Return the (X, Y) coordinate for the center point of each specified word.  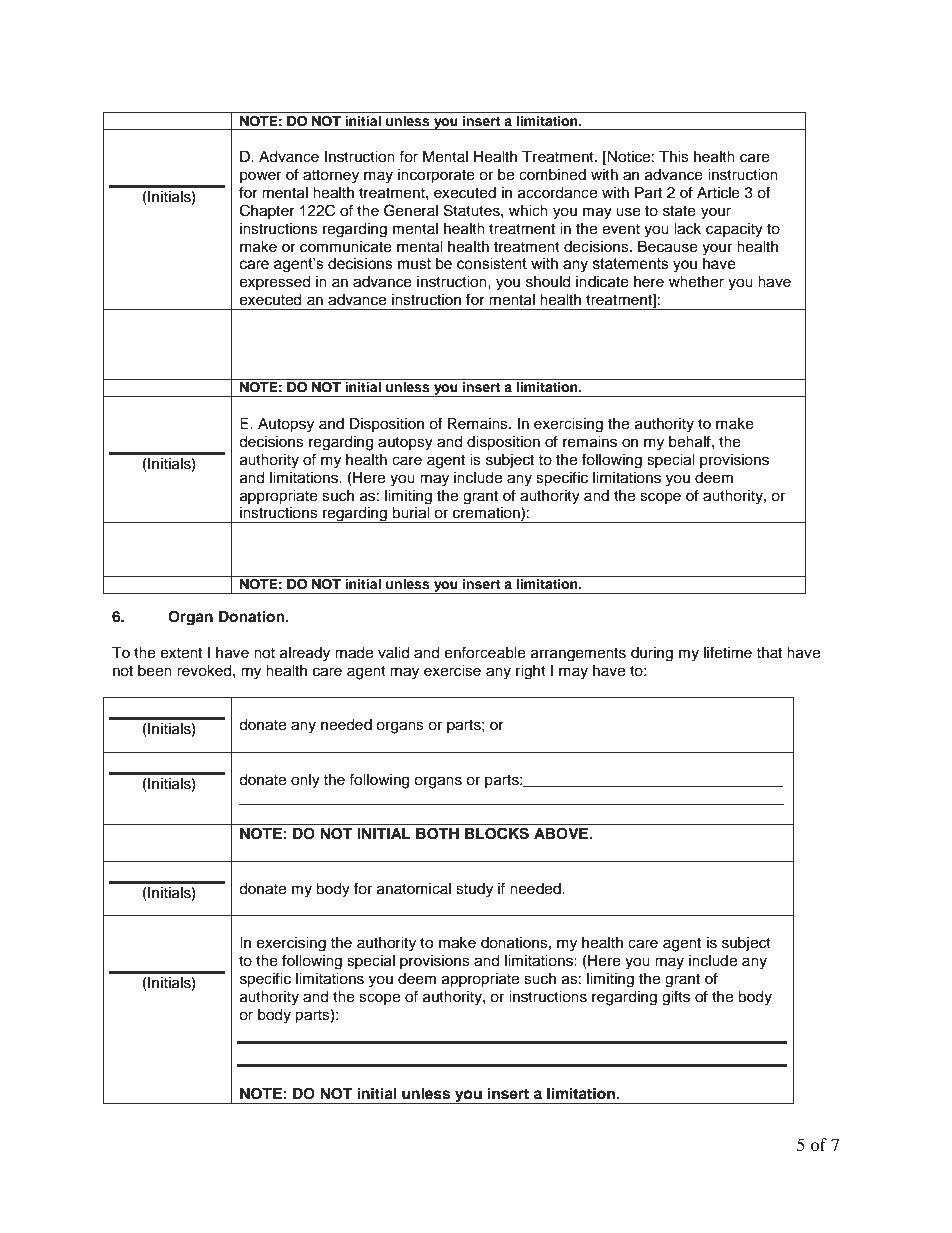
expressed (275, 283)
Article (718, 193)
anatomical (414, 889)
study (474, 890)
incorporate (436, 176)
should (548, 282)
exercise (452, 671)
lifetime (728, 652)
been (155, 671)
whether (696, 282)
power (260, 177)
